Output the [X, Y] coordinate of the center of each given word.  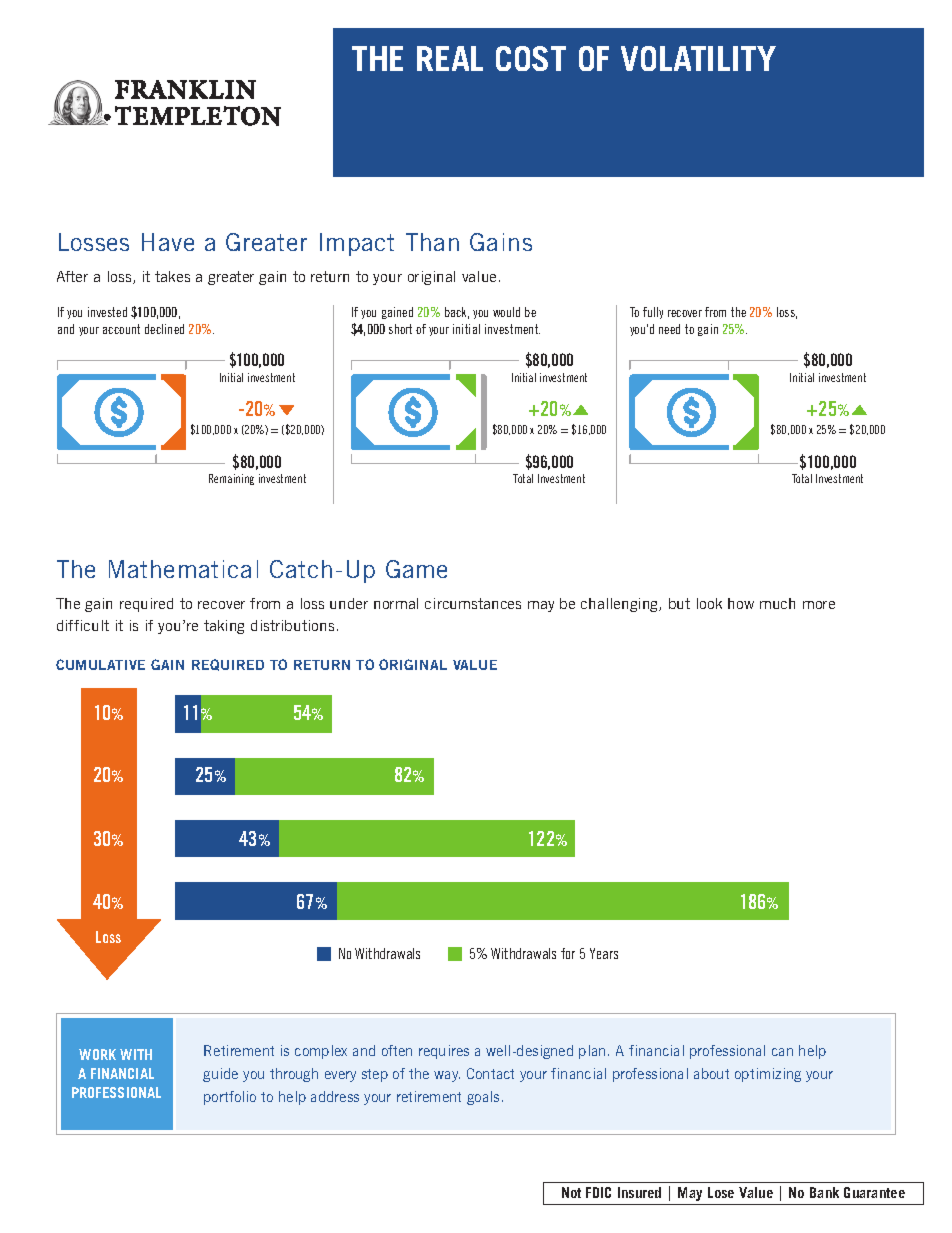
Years [604, 953]
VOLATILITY [698, 58]
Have [168, 242]
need [669, 329]
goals [483, 1098]
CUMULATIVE [100, 664]
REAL [450, 58]
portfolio [230, 1098]
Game [416, 569]
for [568, 953]
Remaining [231, 479]
